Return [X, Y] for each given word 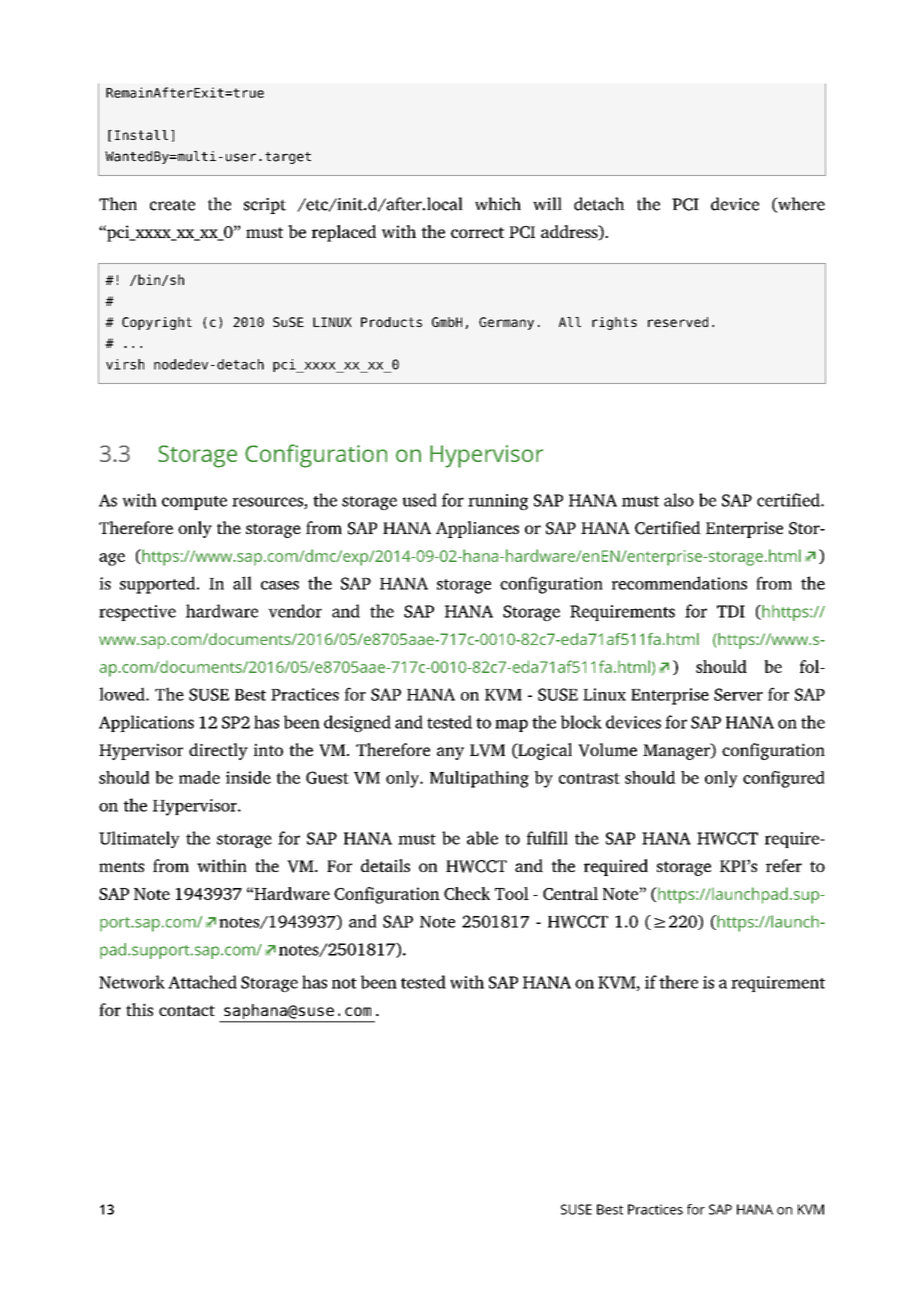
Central [570, 893]
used [419, 500]
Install [141, 135]
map [511, 725]
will [547, 203]
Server [738, 694]
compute [194, 503]
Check [467, 893]
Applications [146, 723]
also [679, 500]
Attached [202, 982]
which [498, 204]
